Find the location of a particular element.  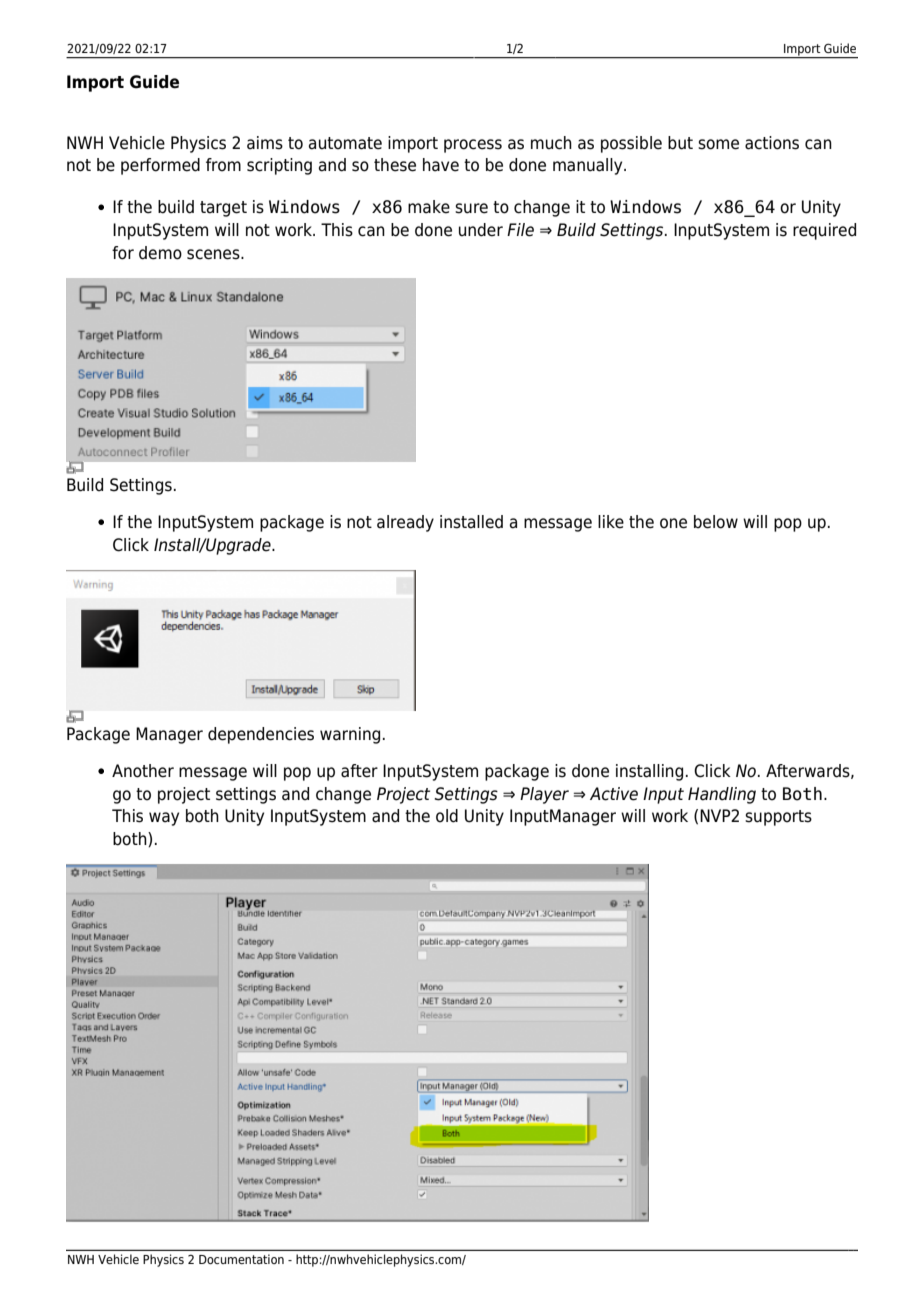

from is located at coordinates (223, 165).
